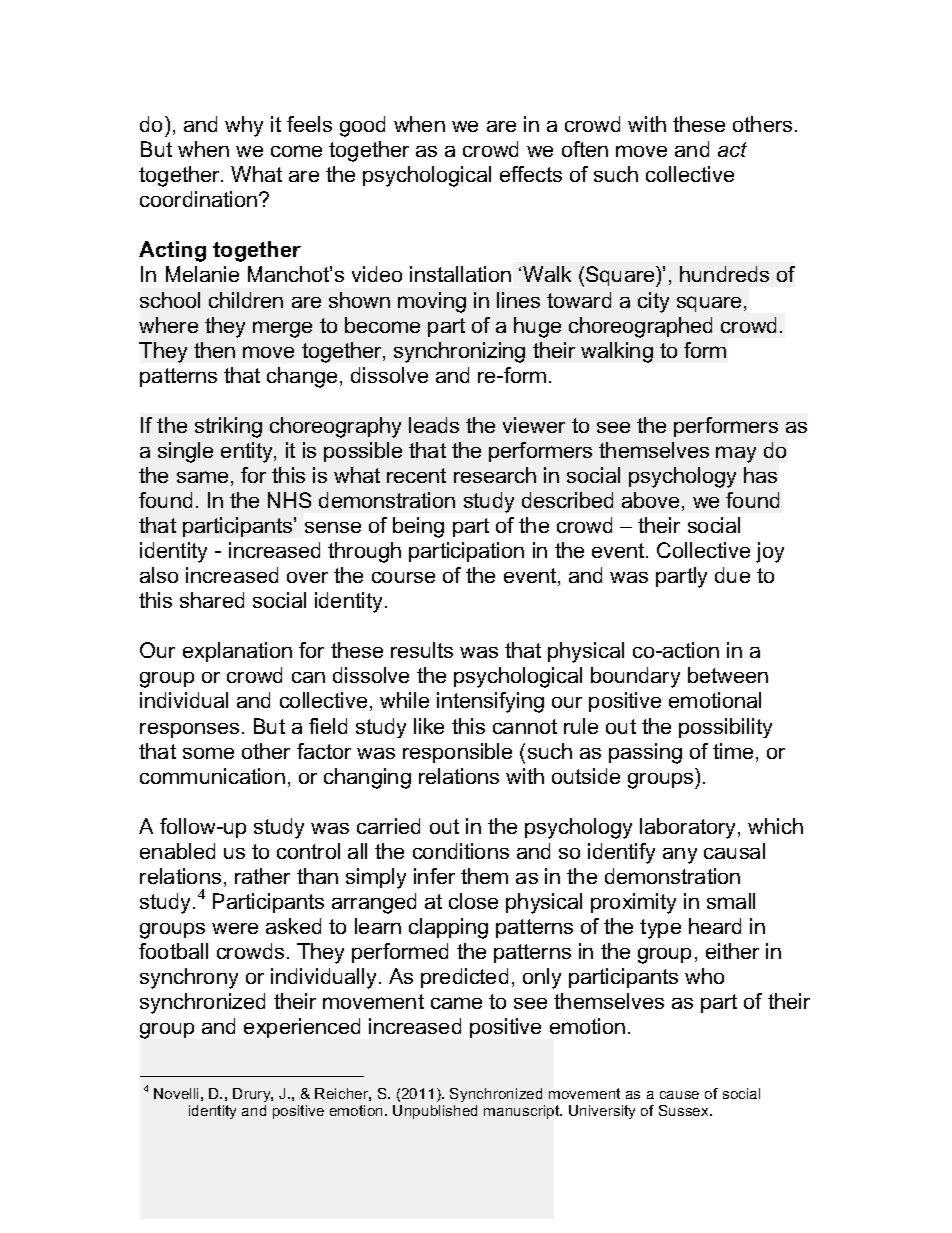  What do you see at coordinates (244, 126) in the page?
I see `why` at bounding box center [244, 126].
